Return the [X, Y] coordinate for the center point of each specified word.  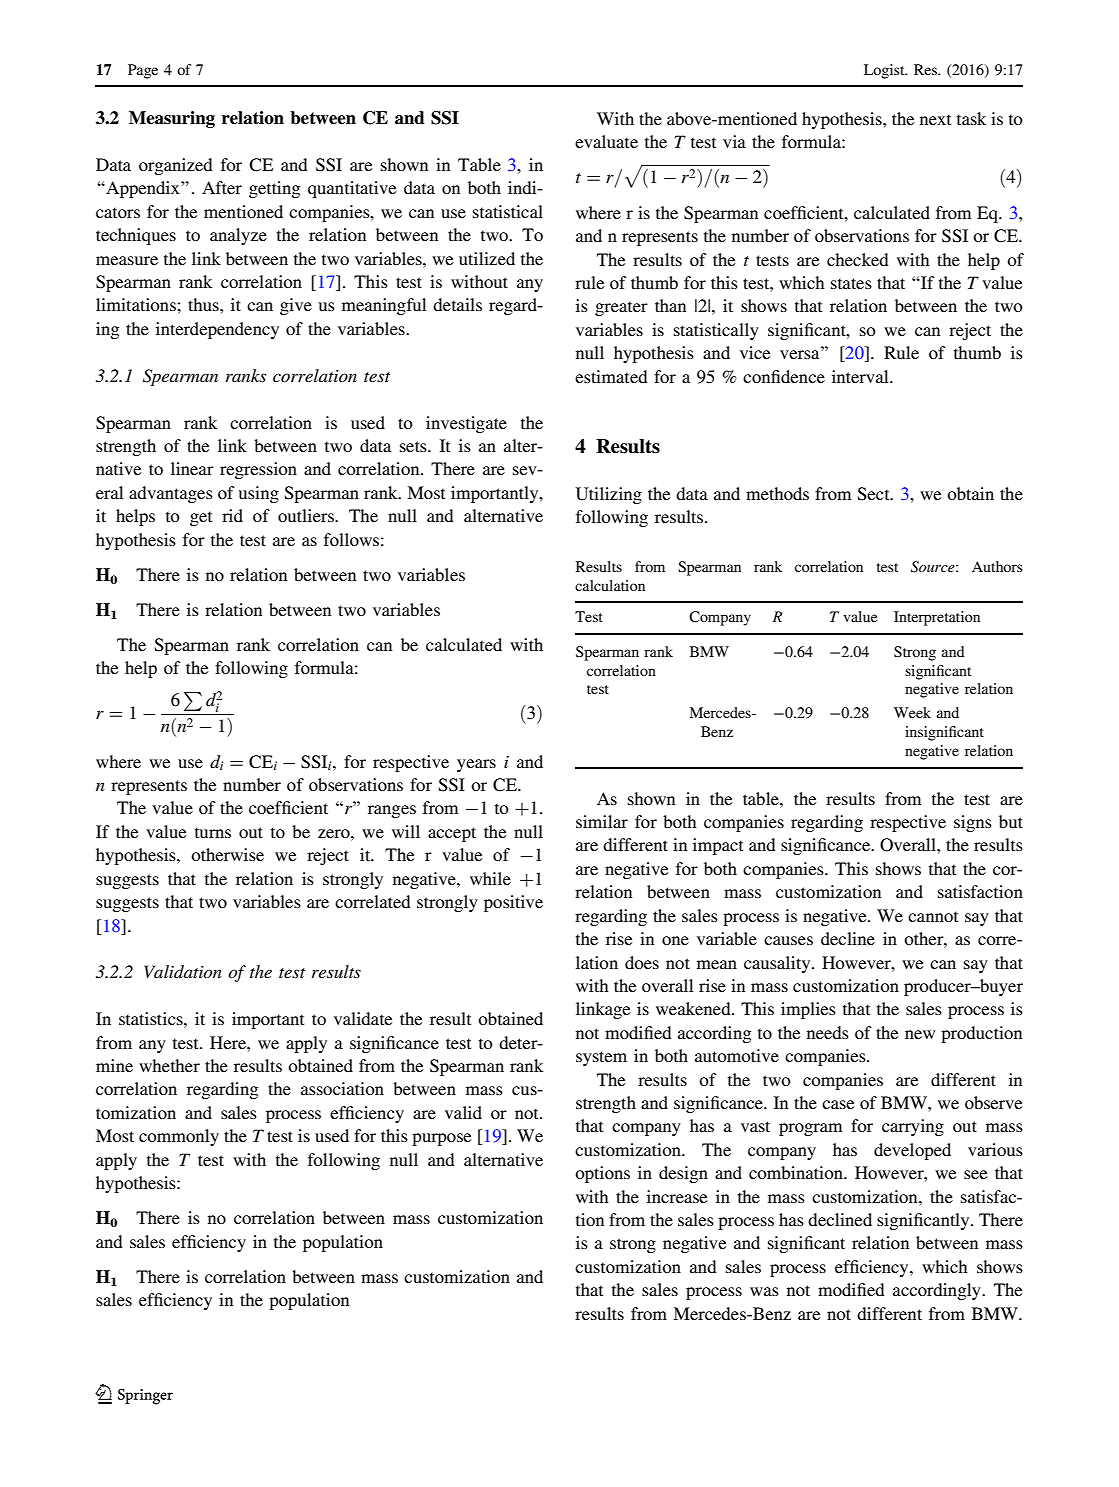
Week [912, 712]
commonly [179, 1137]
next [935, 119]
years [476, 765]
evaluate [606, 141]
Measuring [172, 119]
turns [213, 832]
